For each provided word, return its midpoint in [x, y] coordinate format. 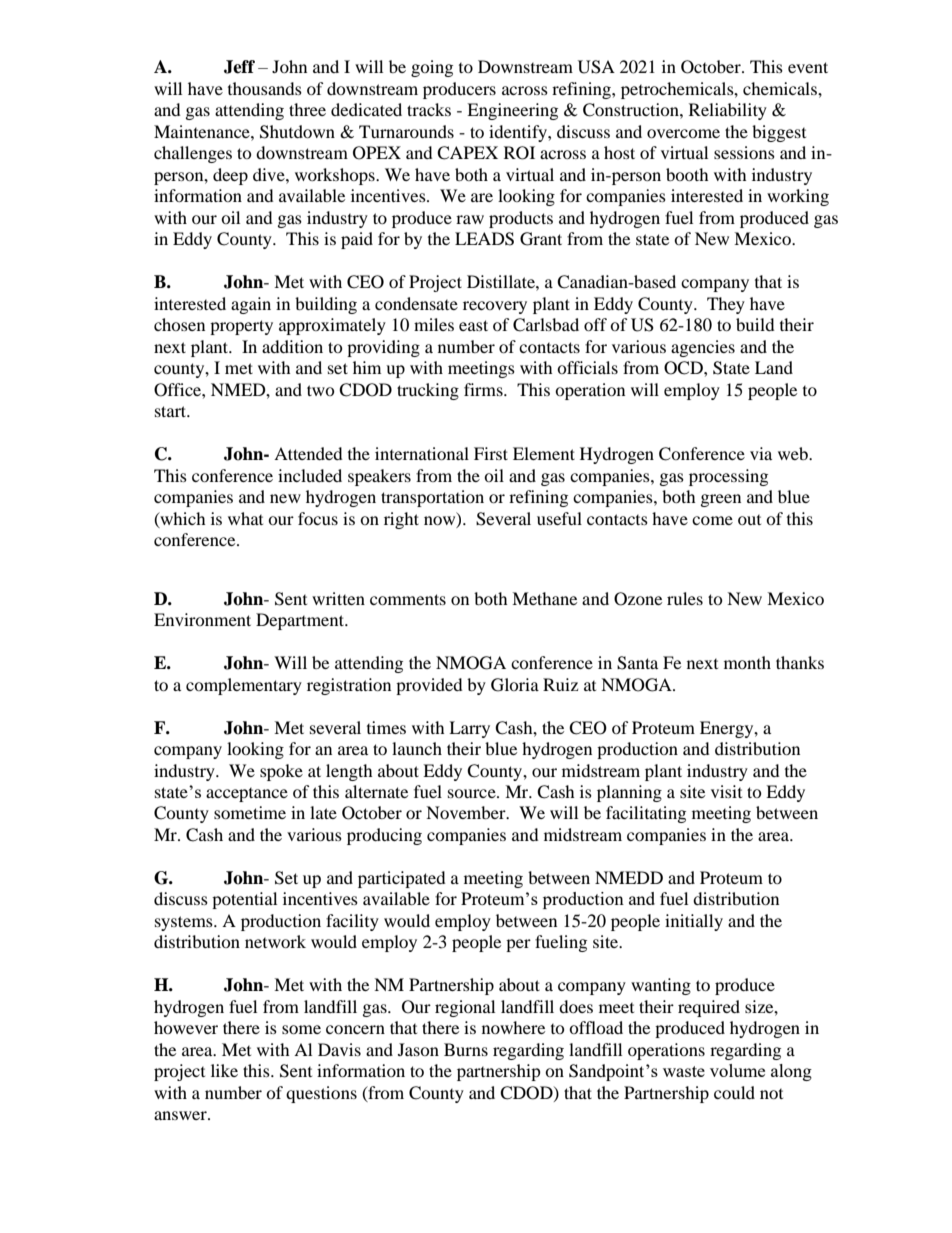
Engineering [512, 111]
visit [726, 791]
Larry [469, 729]
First [491, 453]
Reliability [728, 111]
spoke [281, 772]
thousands [265, 88]
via [761, 453]
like [224, 1070]
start [172, 411]
